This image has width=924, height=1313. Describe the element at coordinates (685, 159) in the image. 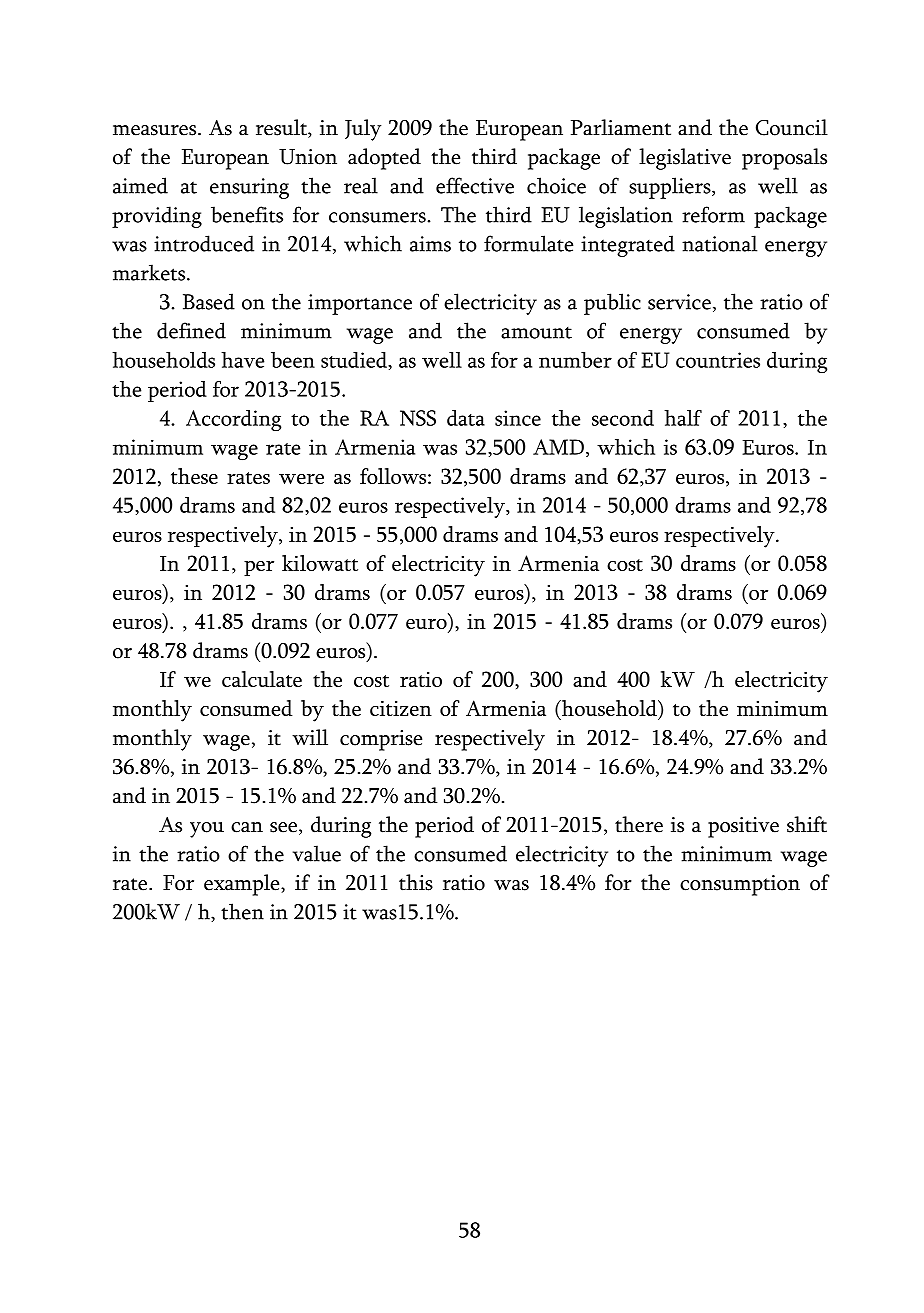

I see `legislative` at that location.
